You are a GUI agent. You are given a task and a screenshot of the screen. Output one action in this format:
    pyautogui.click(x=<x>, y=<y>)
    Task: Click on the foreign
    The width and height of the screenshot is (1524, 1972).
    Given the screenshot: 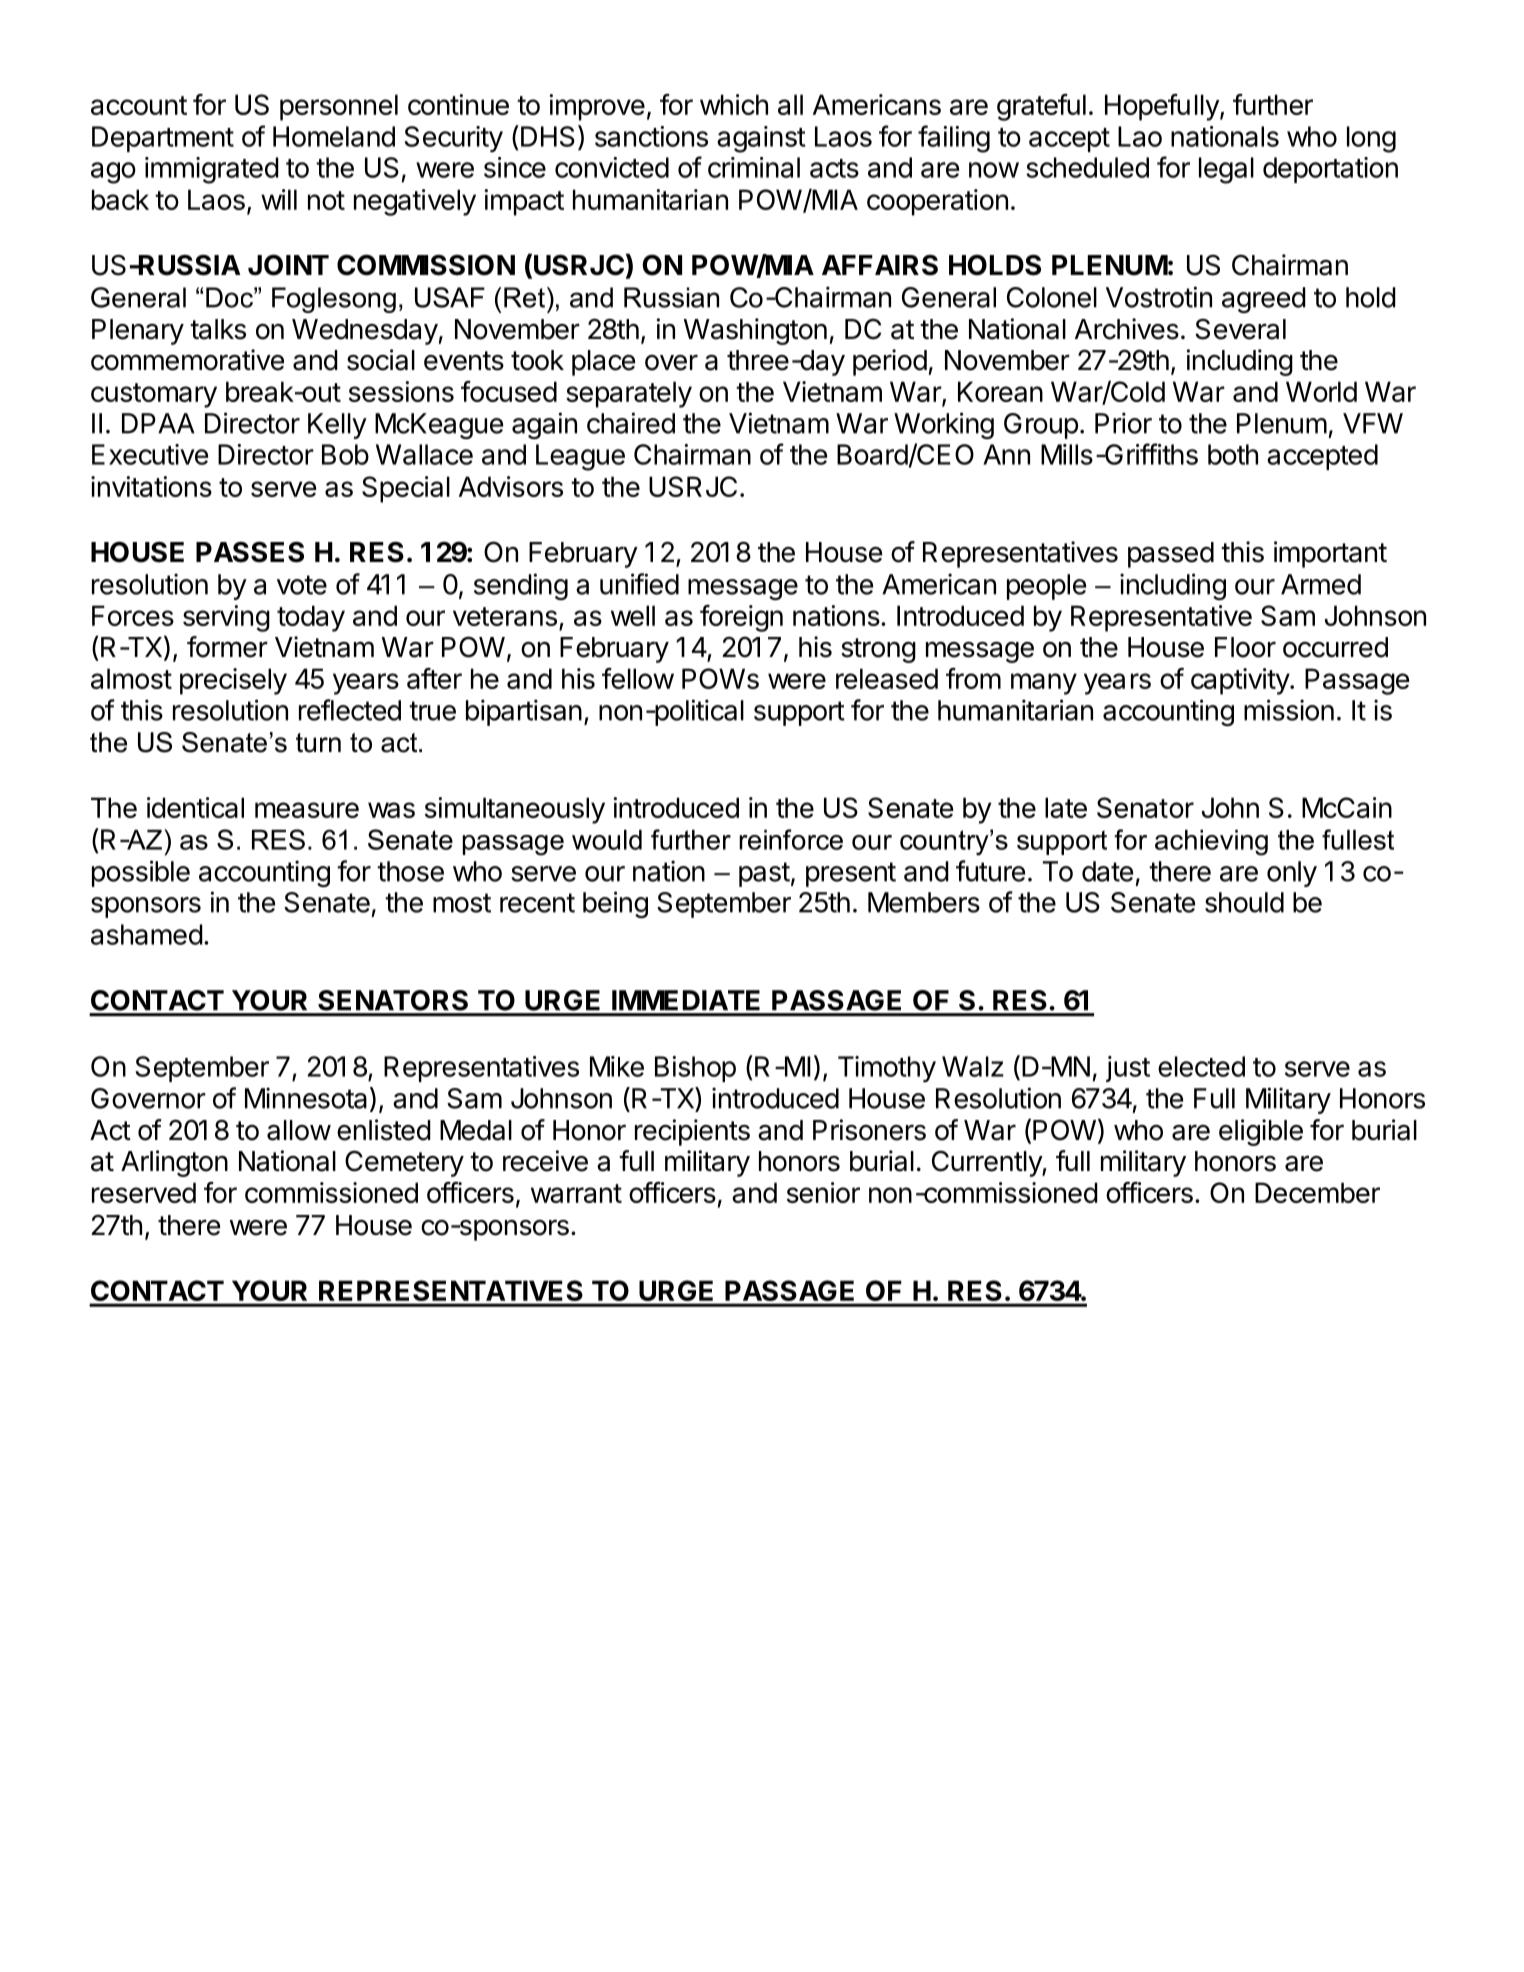 What is the action you would take?
    pyautogui.click(x=741, y=618)
